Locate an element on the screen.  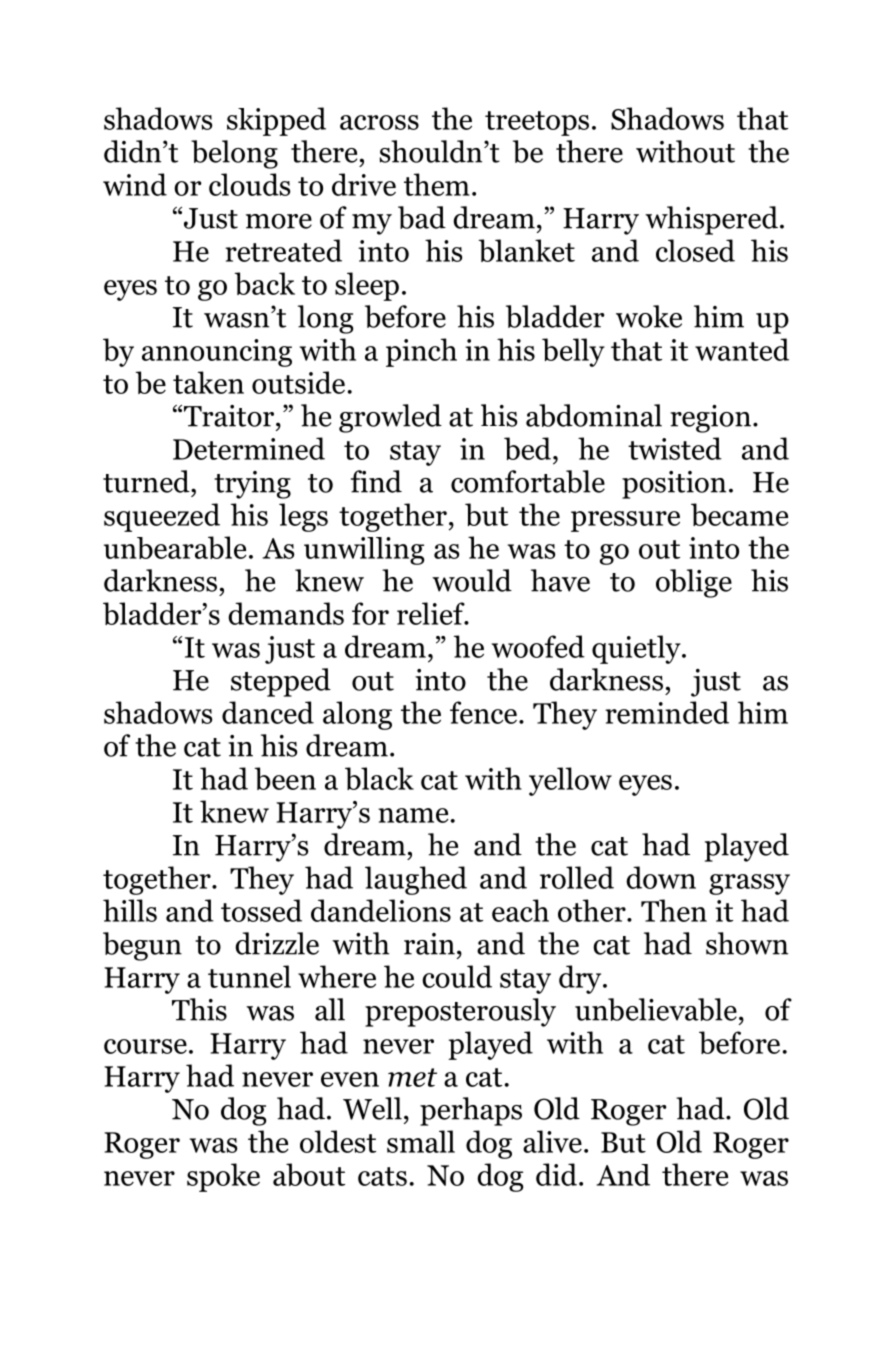
quietly is located at coordinates (637, 649).
